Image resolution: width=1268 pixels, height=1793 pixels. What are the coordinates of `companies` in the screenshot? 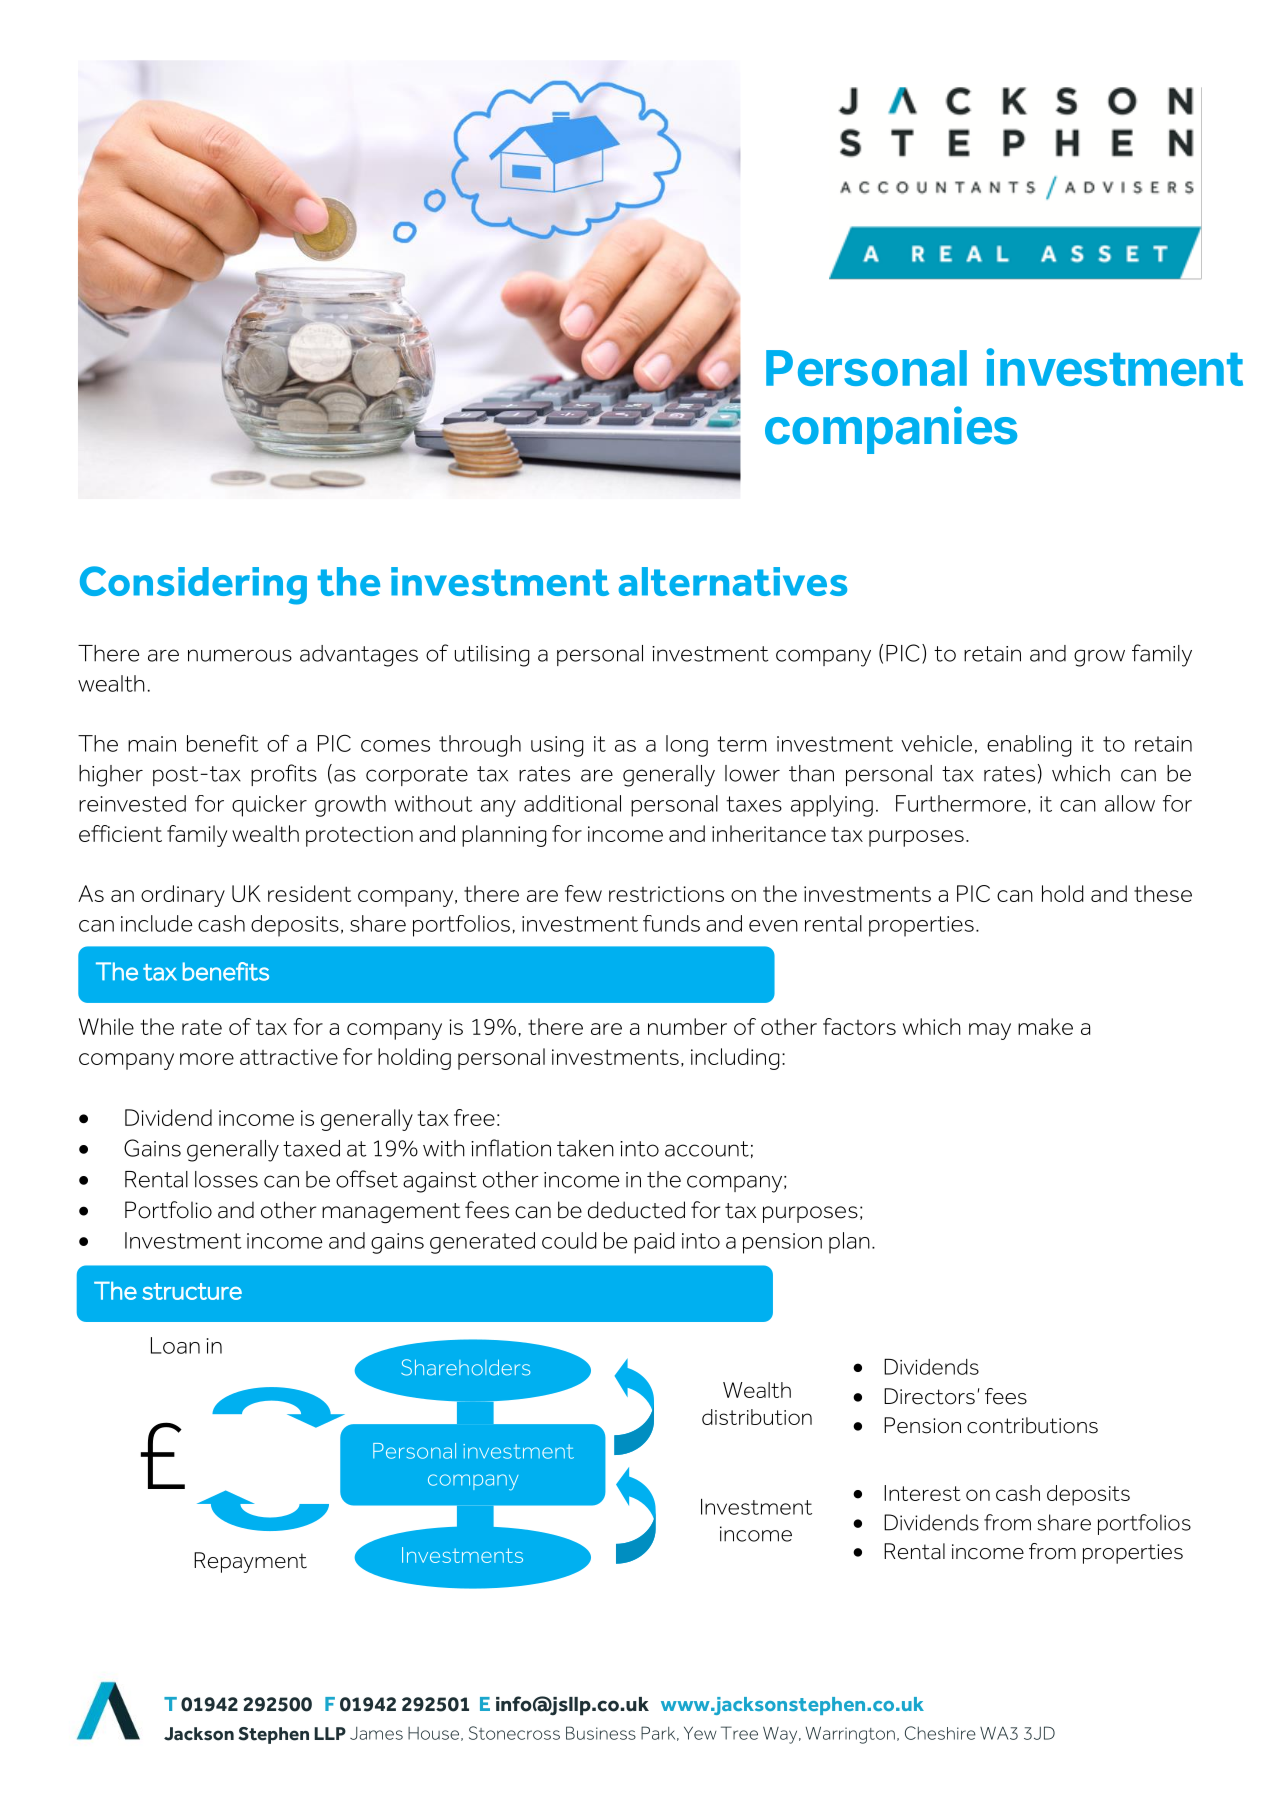 It's located at (891, 430).
